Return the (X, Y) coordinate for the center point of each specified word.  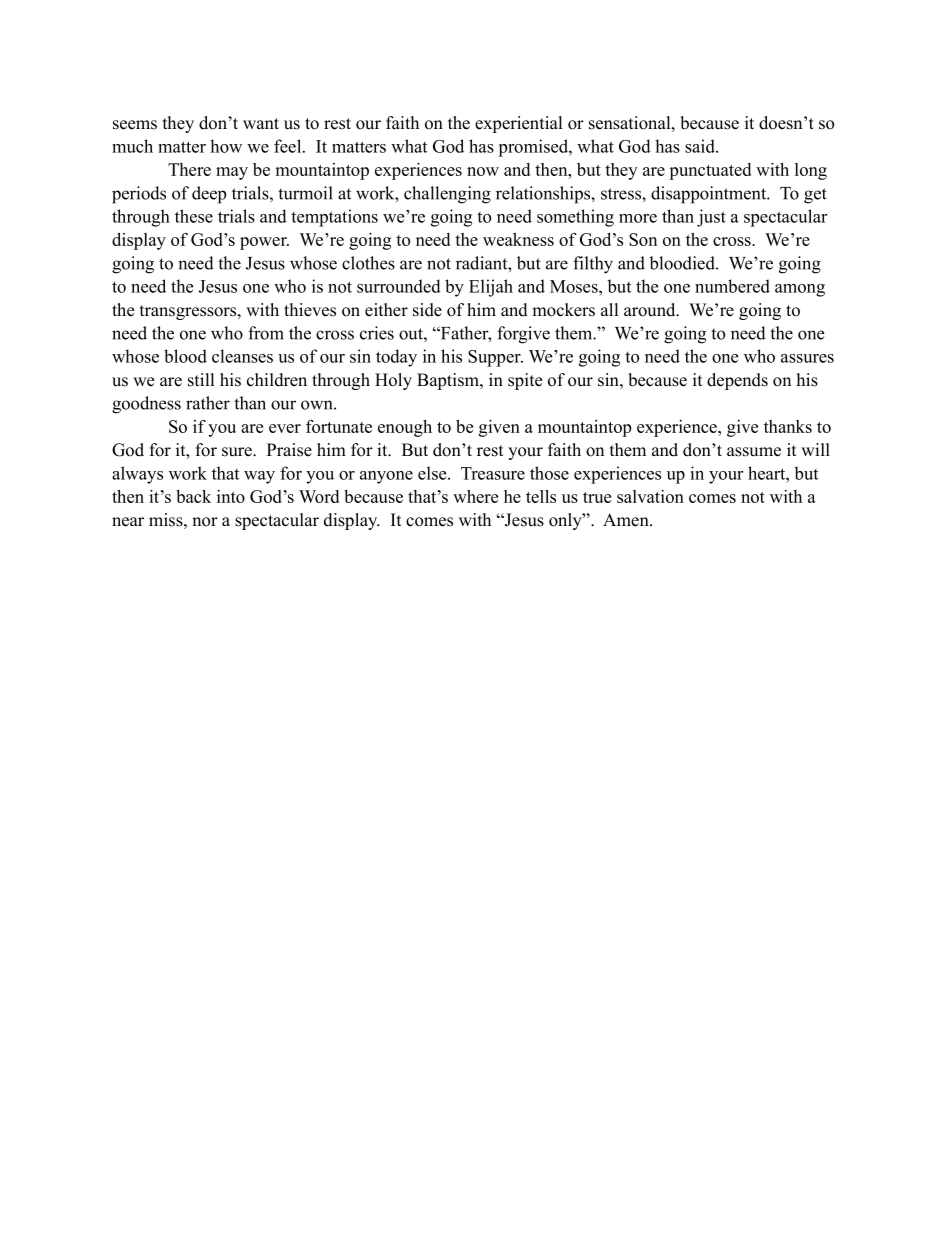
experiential (518, 124)
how (226, 146)
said (701, 146)
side (427, 310)
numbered (732, 286)
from (266, 333)
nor (205, 522)
